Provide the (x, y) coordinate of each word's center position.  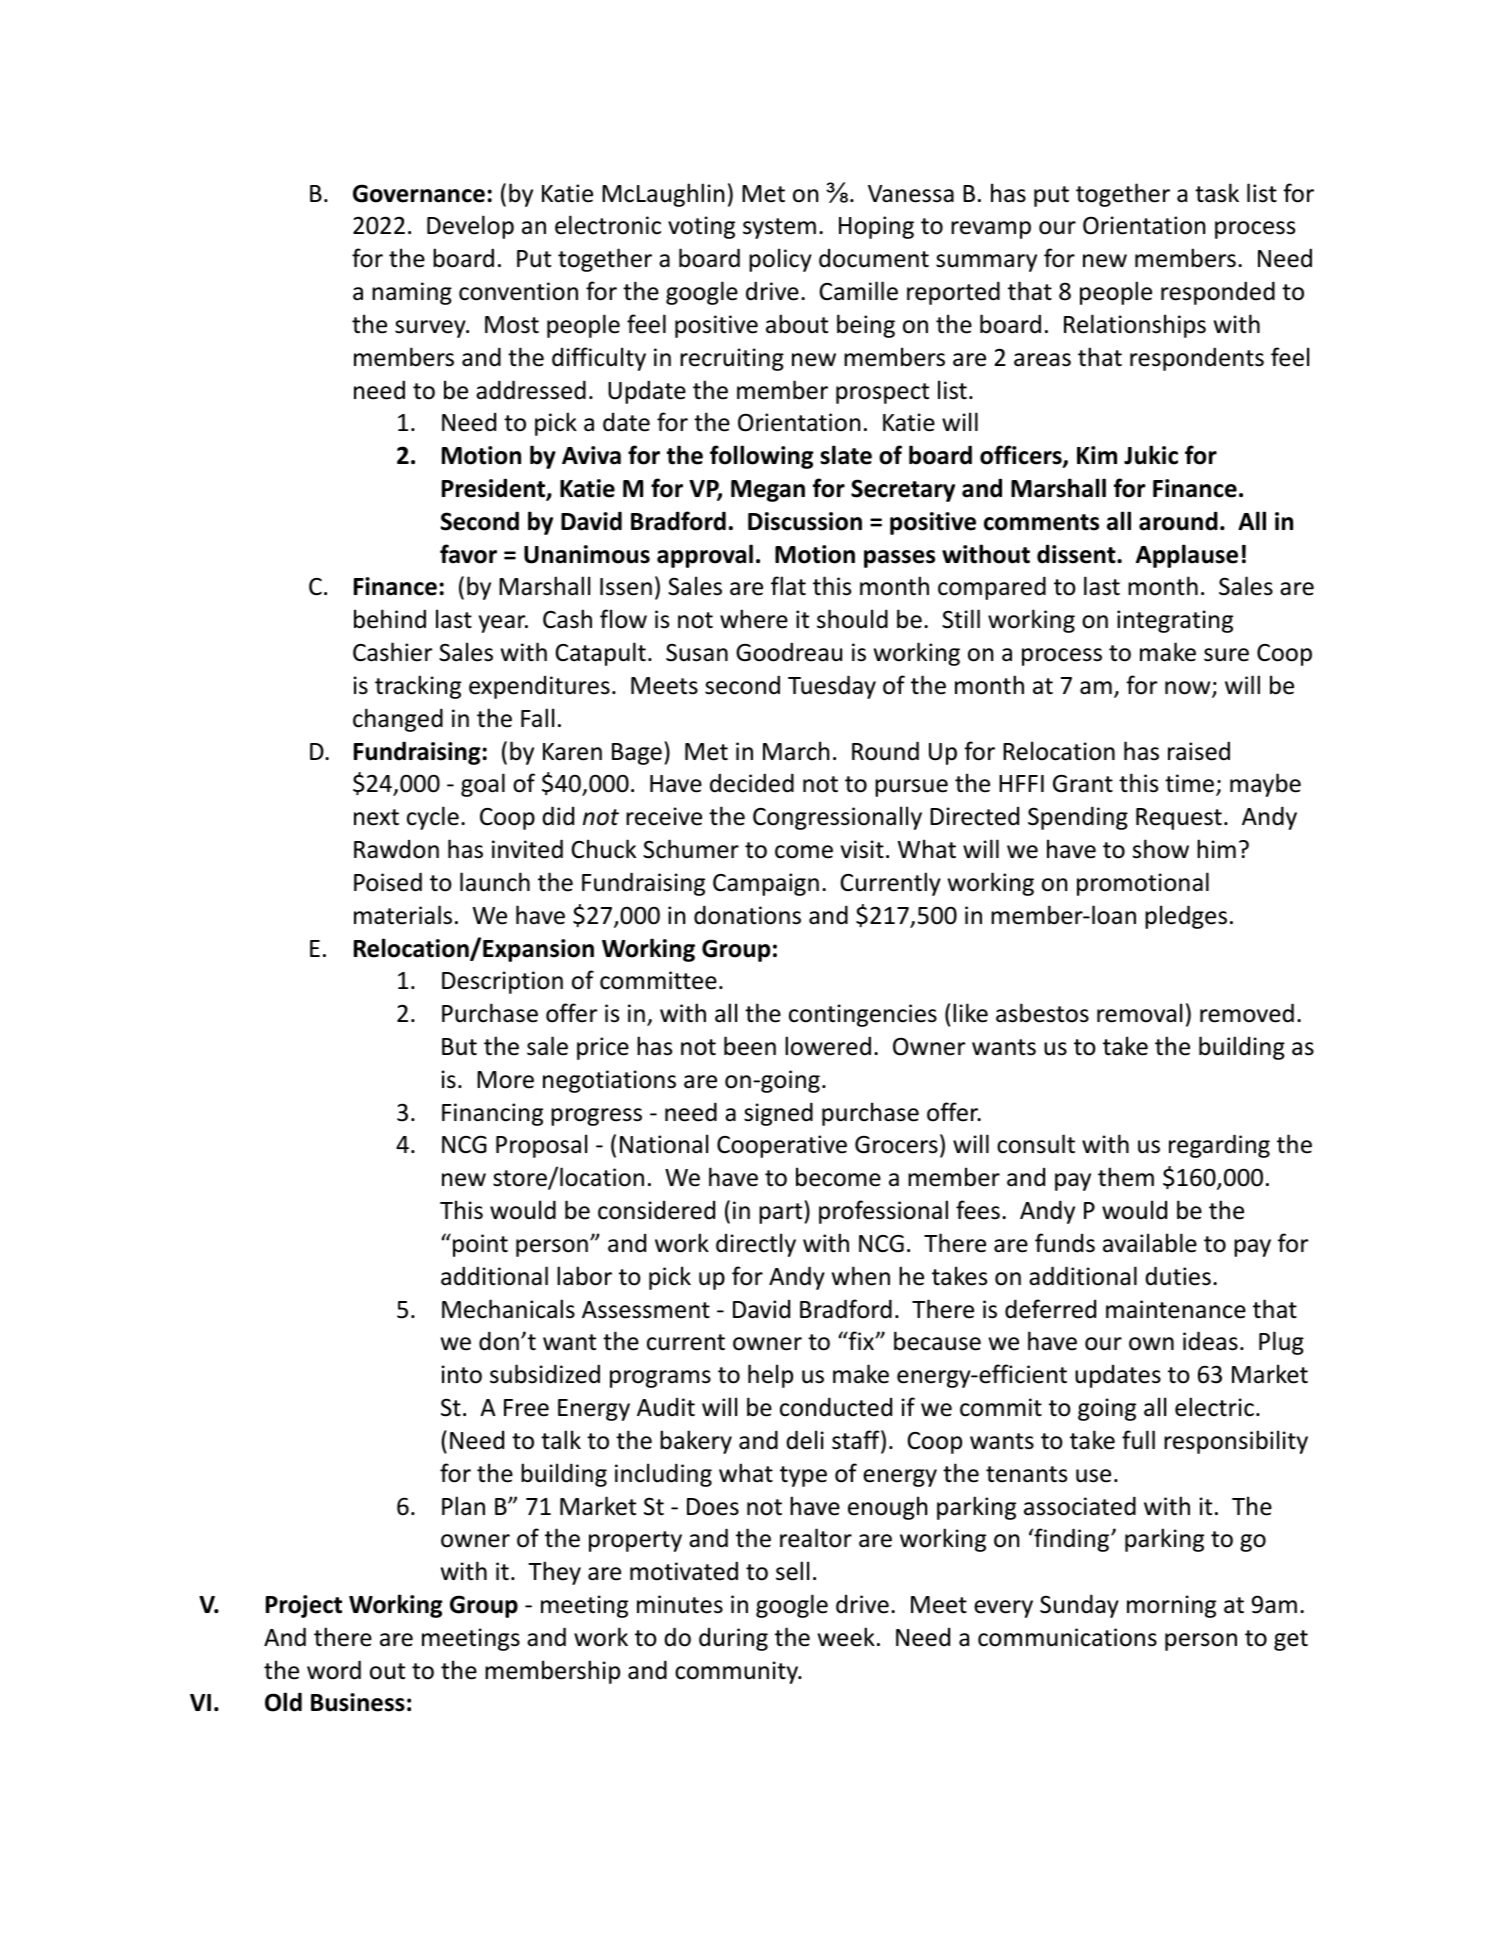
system (779, 228)
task (1217, 193)
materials (403, 915)
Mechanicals (508, 1309)
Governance (419, 193)
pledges (1186, 917)
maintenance (1176, 1309)
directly (756, 1245)
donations (747, 915)
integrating (1175, 621)
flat (788, 586)
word (334, 1670)
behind (390, 619)
